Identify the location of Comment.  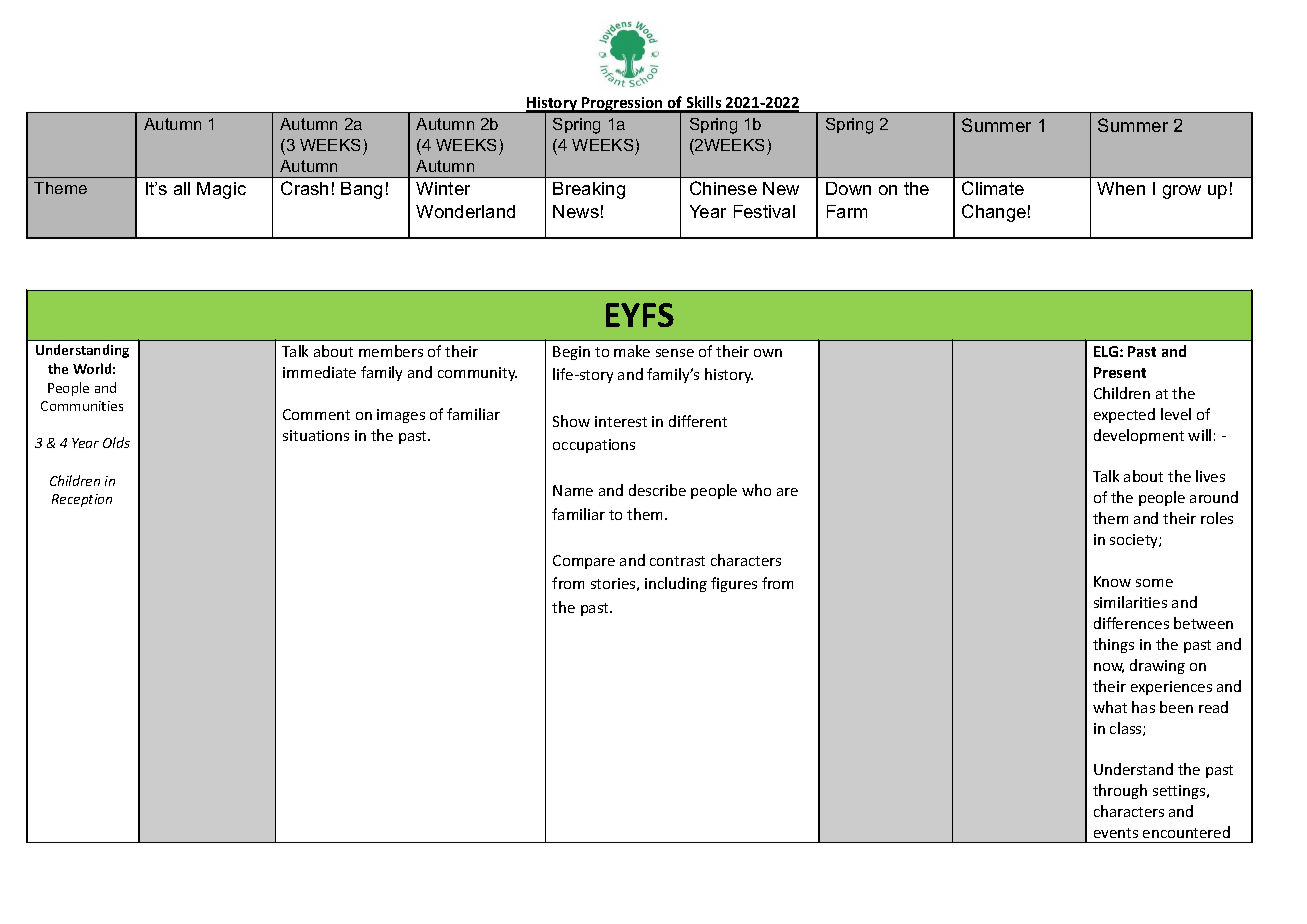
(316, 414).
